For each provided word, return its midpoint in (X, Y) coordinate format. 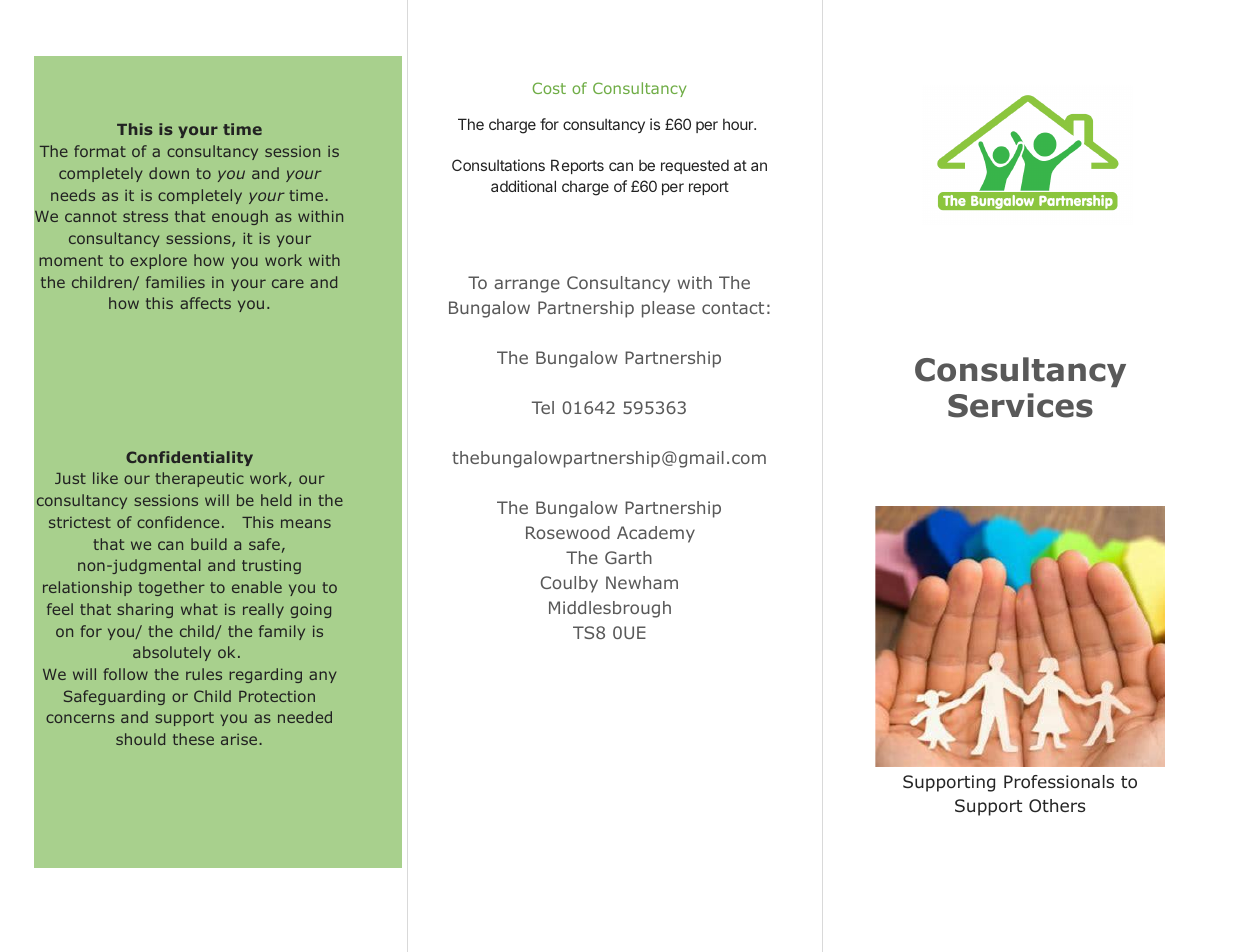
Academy (656, 534)
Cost (549, 88)
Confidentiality (189, 458)
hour (739, 124)
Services (1020, 405)
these (193, 739)
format (100, 151)
